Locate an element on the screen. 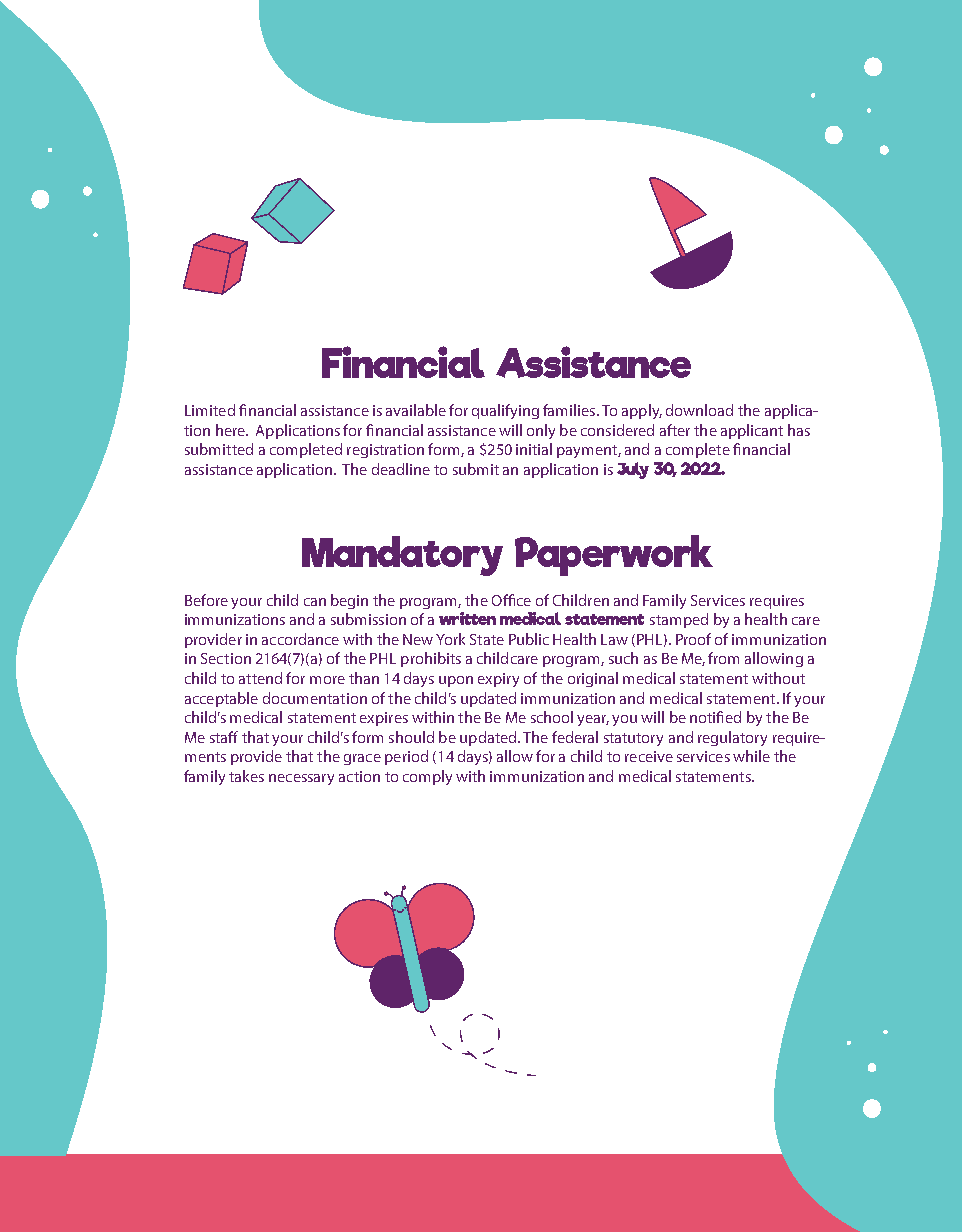  Limited is located at coordinates (210, 410).
